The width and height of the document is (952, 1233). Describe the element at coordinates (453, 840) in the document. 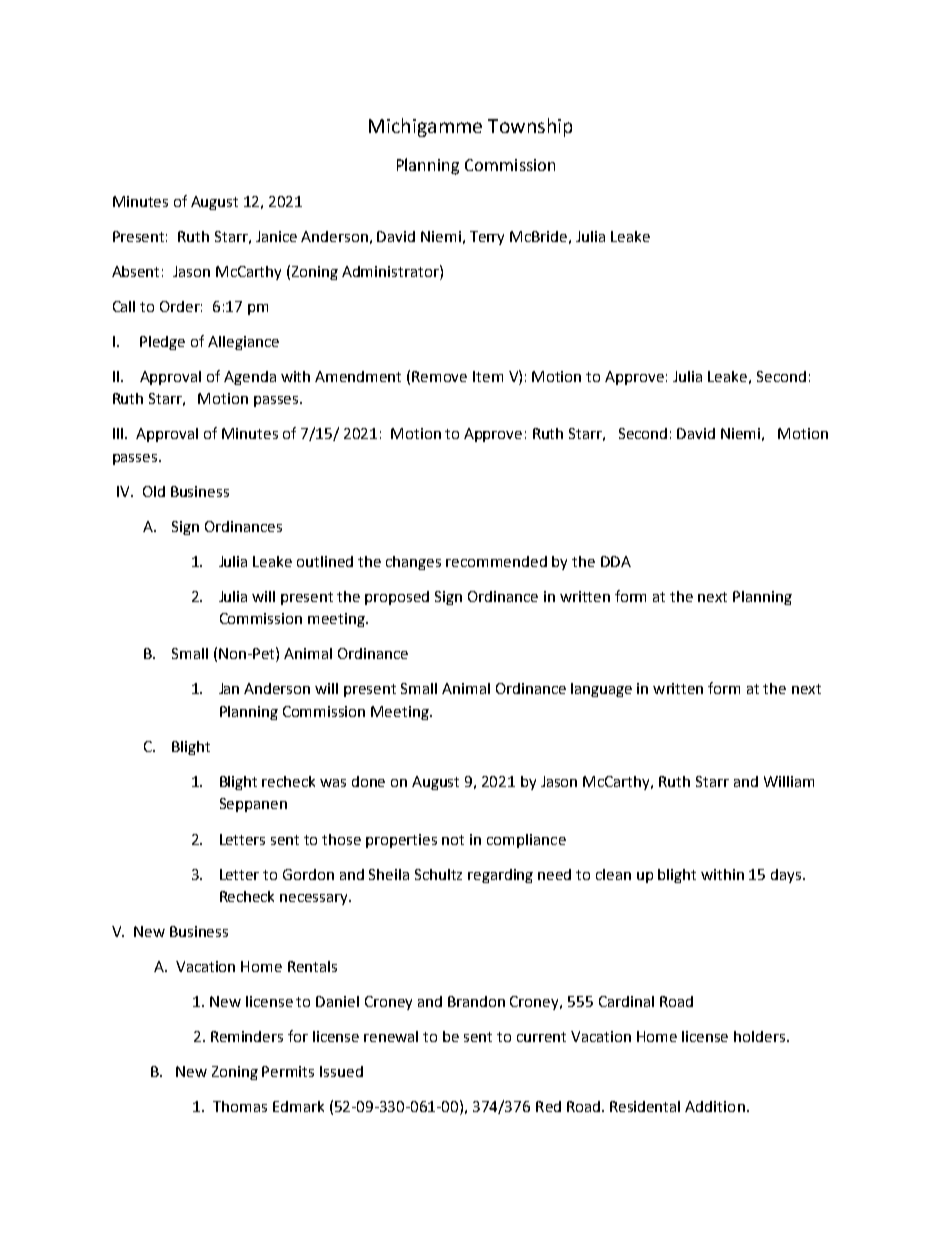

I see `not` at that location.
